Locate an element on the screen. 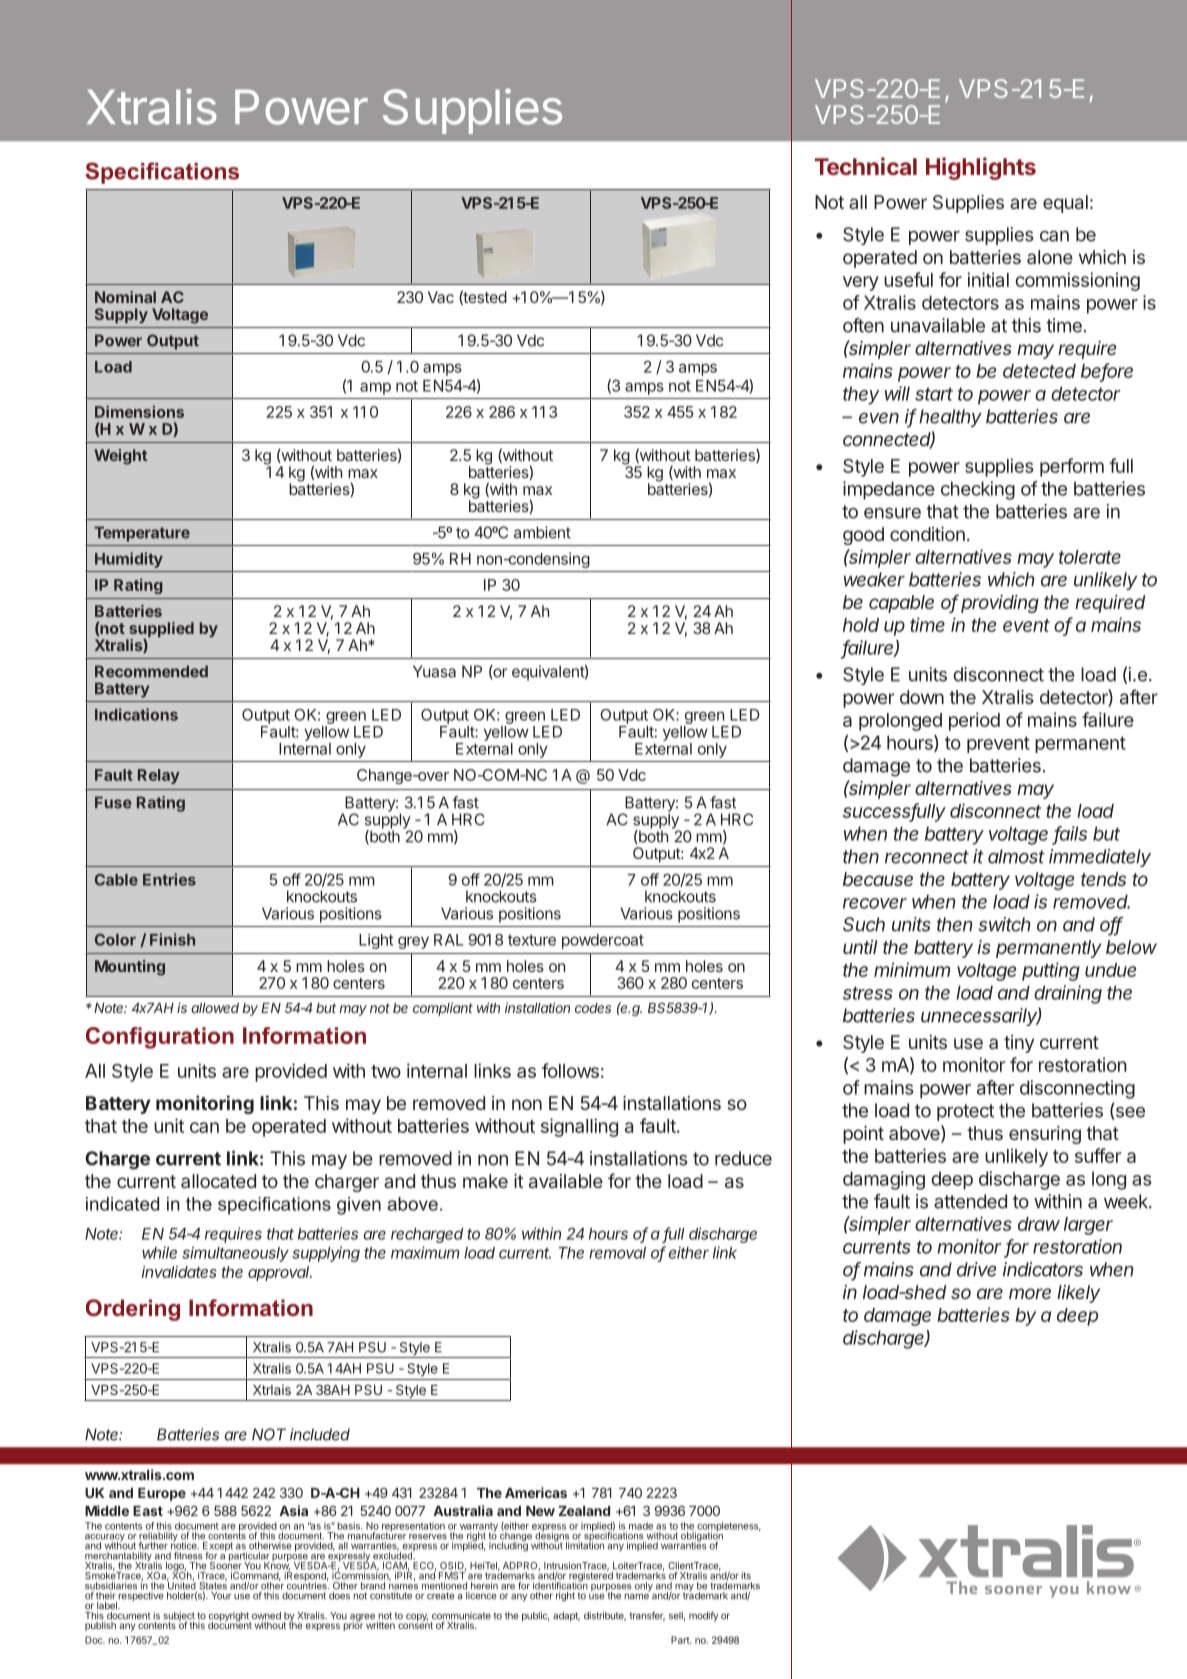  Vac is located at coordinates (441, 297).
